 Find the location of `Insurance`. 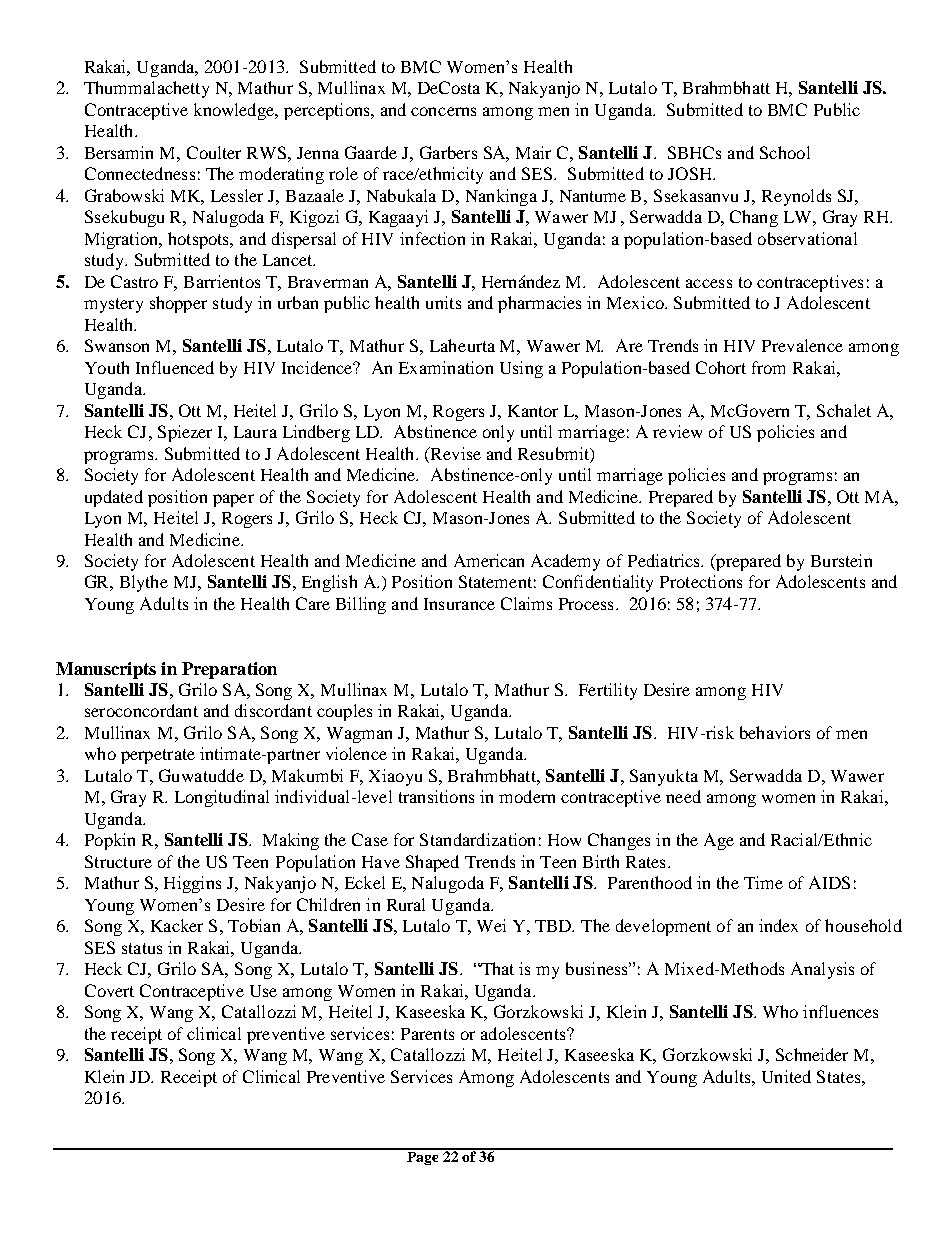

Insurance is located at coordinates (459, 604).
